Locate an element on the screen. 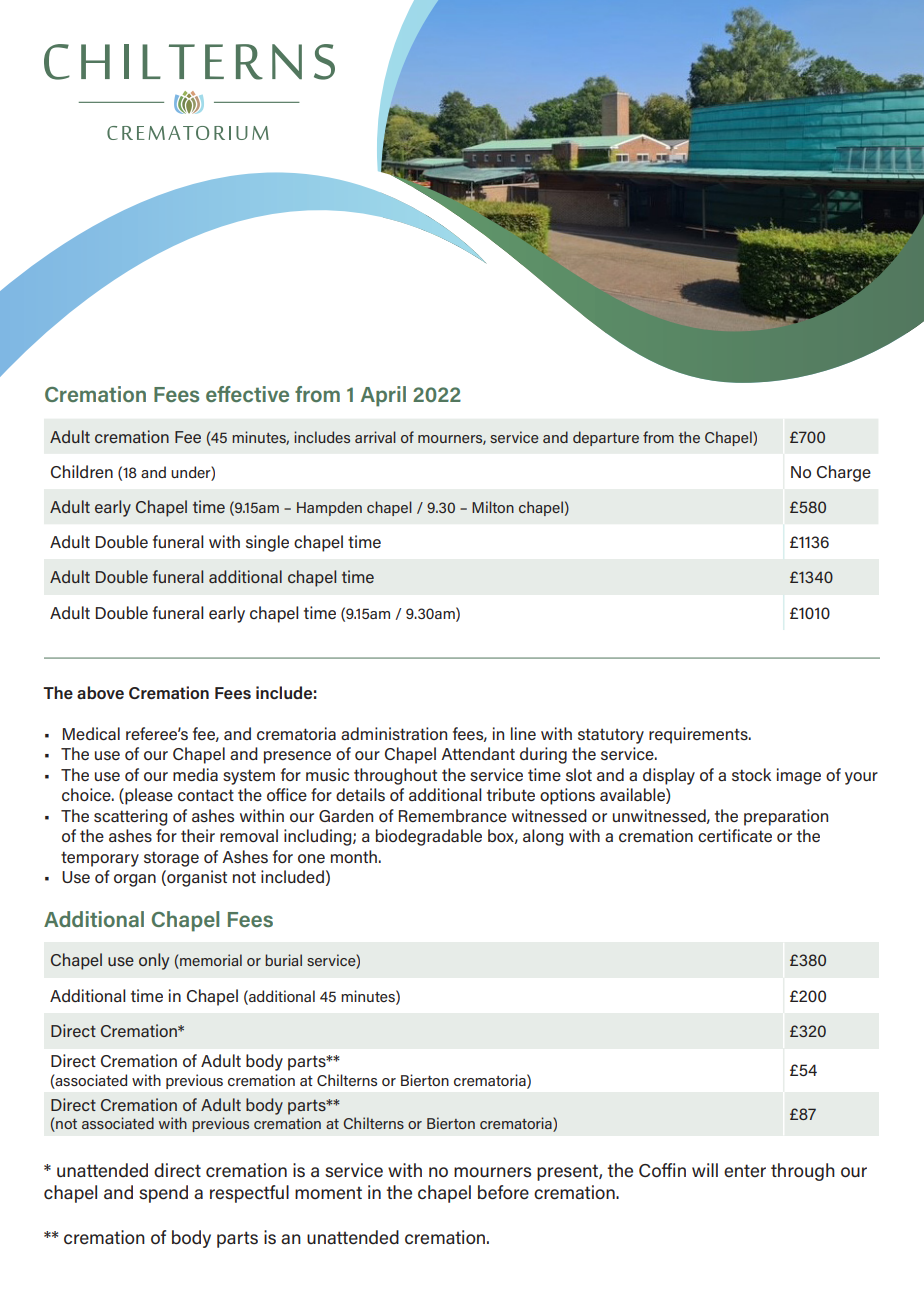  stock is located at coordinates (751, 774).
